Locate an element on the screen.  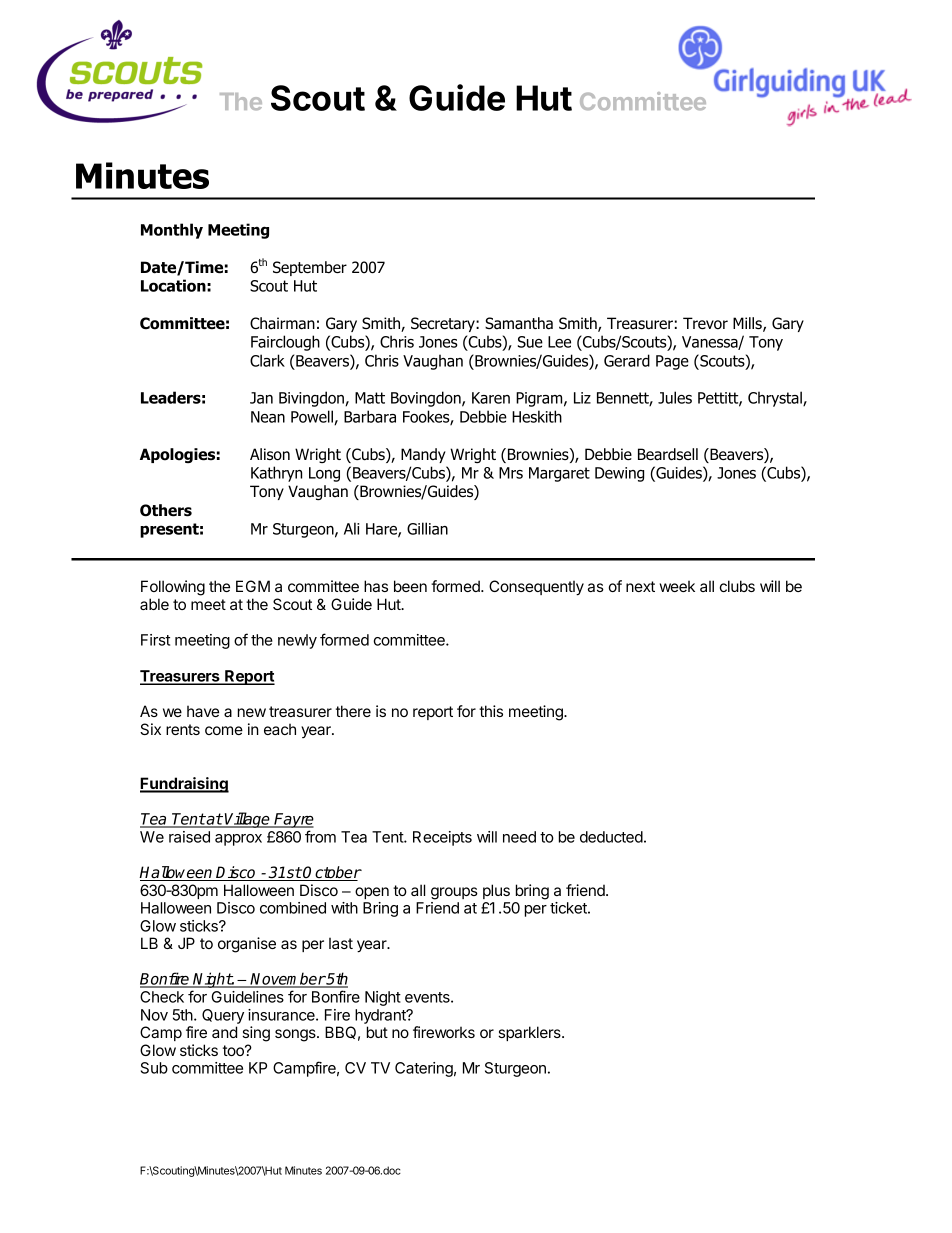
sparklers is located at coordinates (530, 1033).
